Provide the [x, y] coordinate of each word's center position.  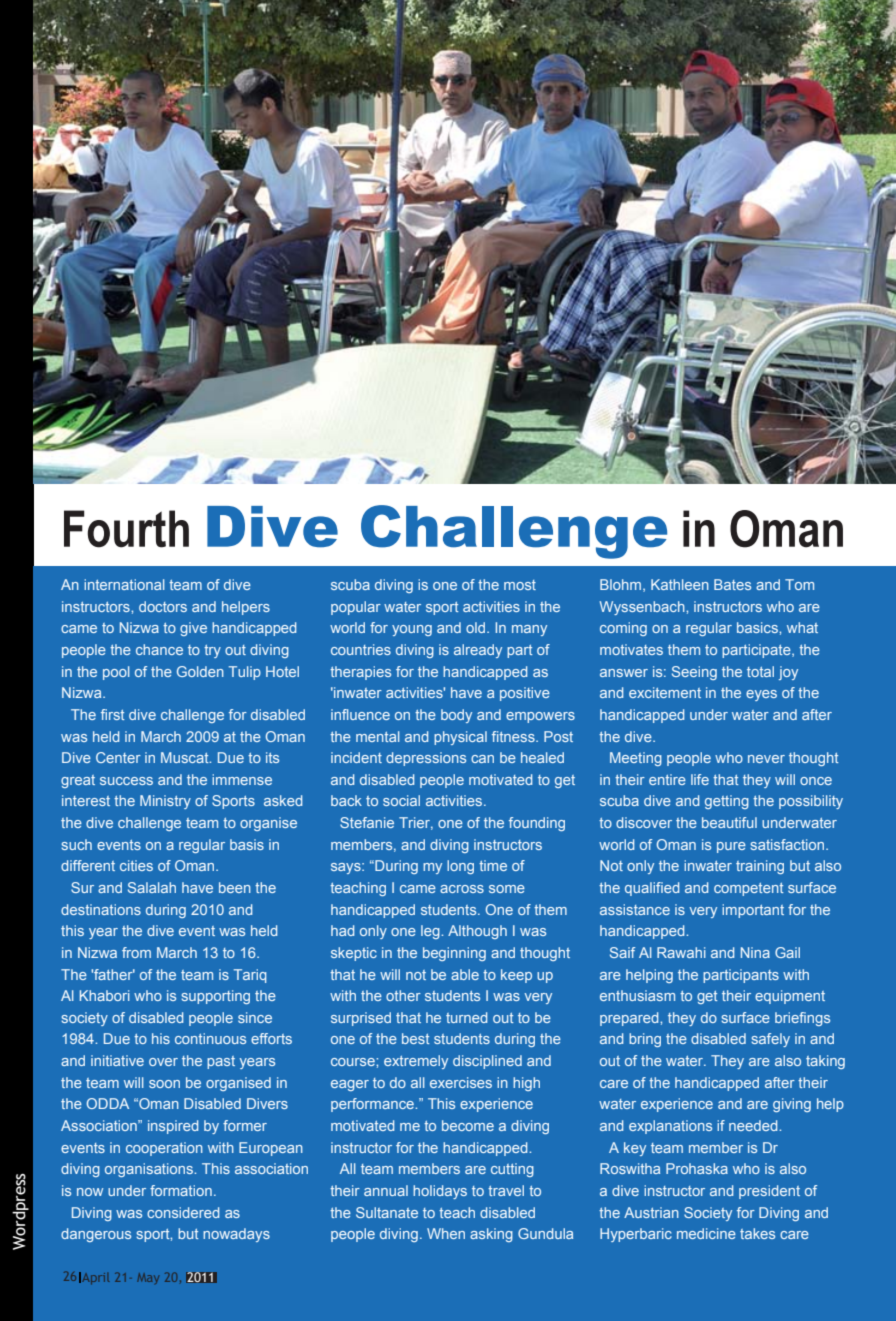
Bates [732, 584]
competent [749, 889]
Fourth [126, 529]
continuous [210, 1038]
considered [183, 1212]
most [520, 585]
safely [770, 1040]
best [416, 1038]
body [456, 716]
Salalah [152, 887]
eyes [761, 695]
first [113, 714]
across [462, 889]
